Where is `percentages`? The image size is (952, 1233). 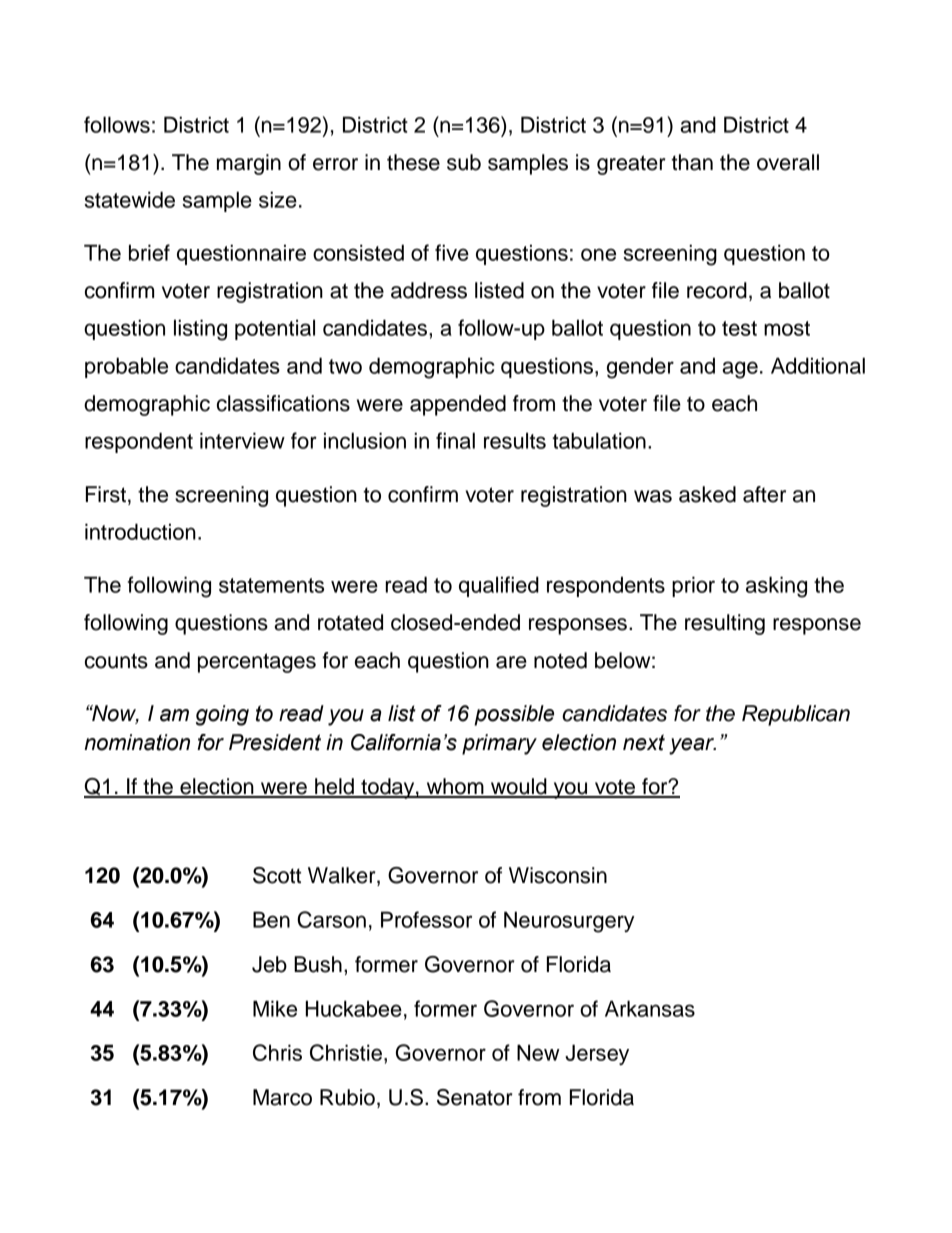 percentages is located at coordinates (257, 663).
